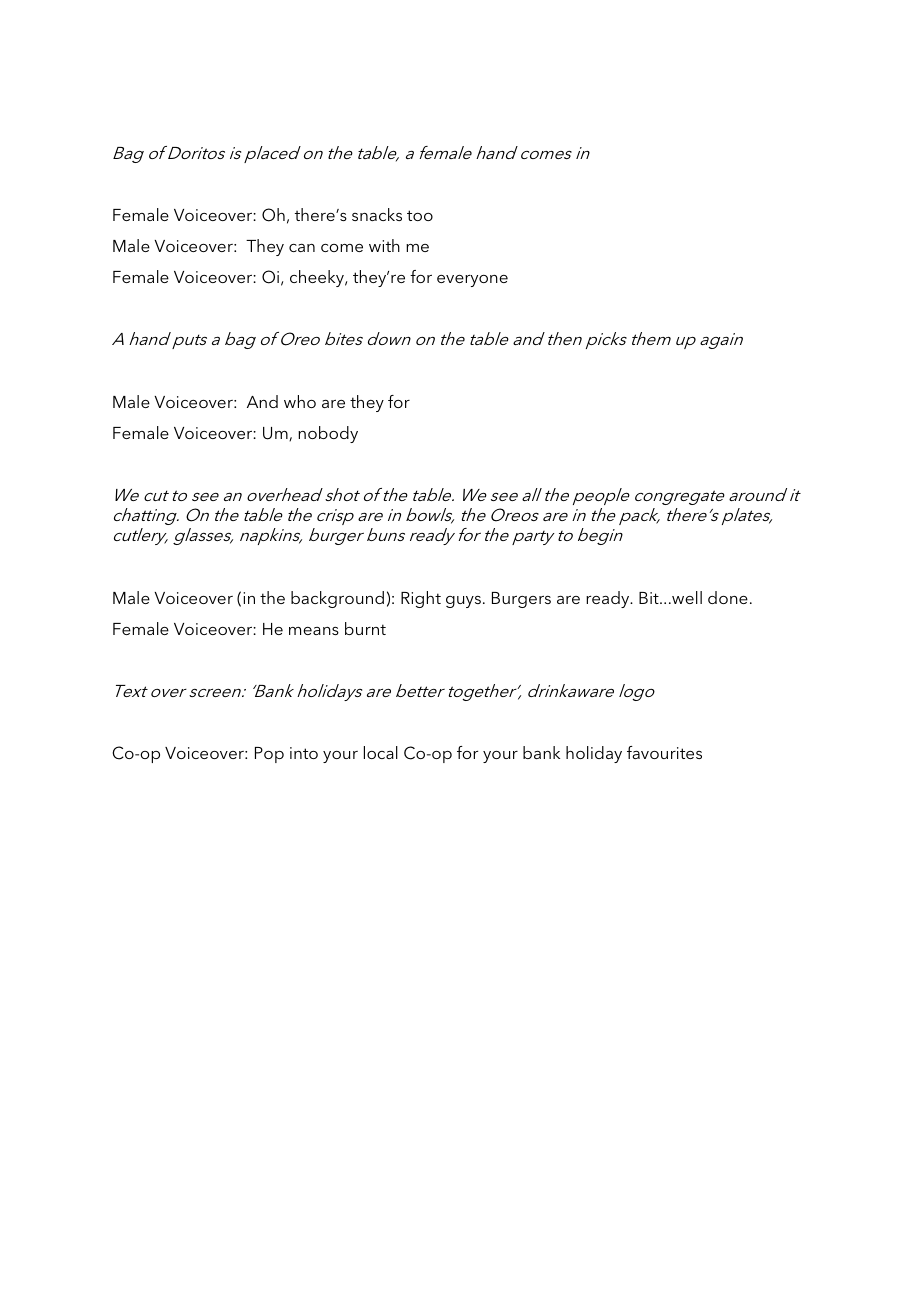 The width and height of the document is (924, 1308). What do you see at coordinates (463, 602) in the document?
I see `guys` at bounding box center [463, 602].
